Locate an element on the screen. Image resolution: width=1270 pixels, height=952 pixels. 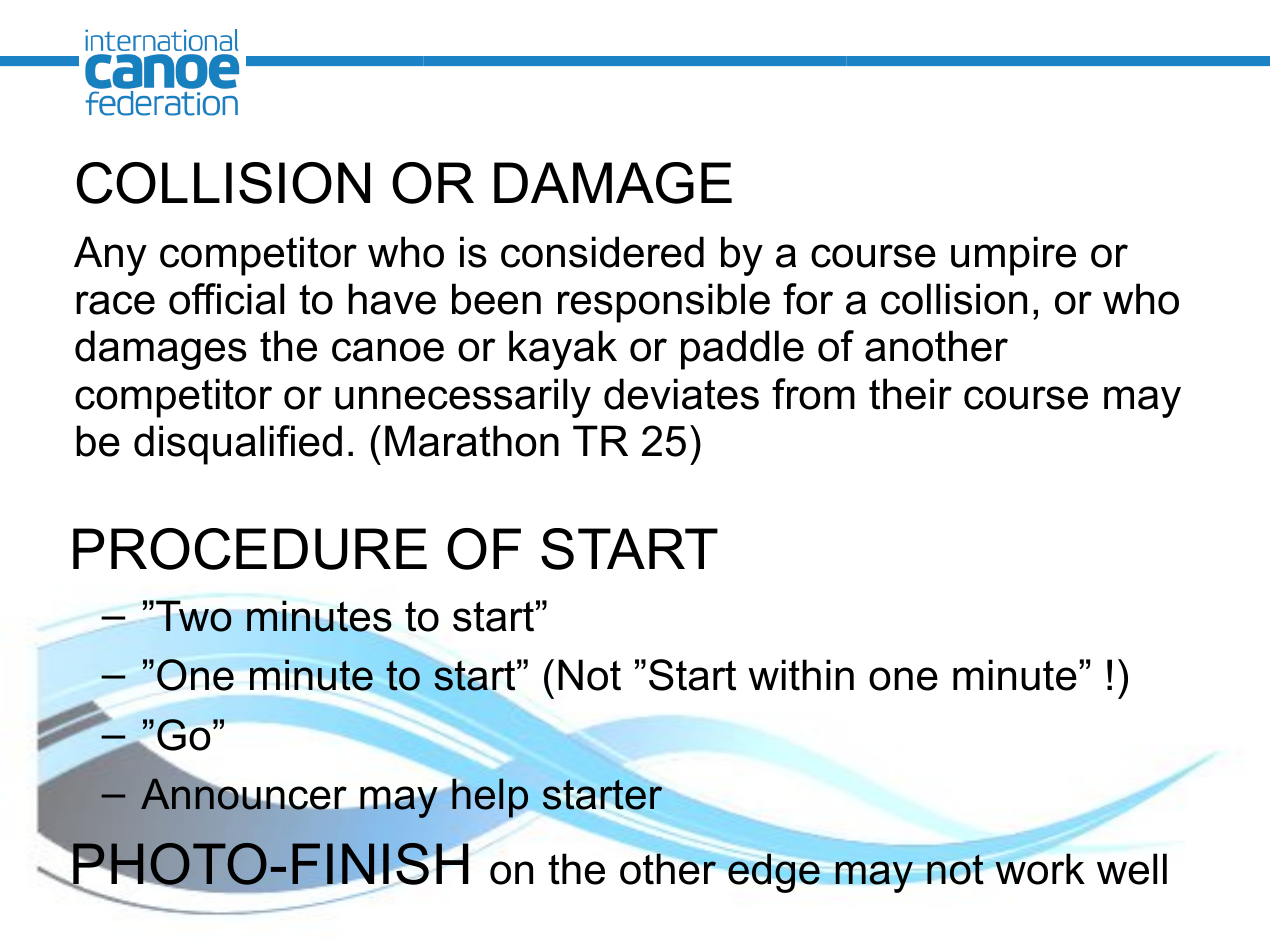
considered is located at coordinates (602, 252).
